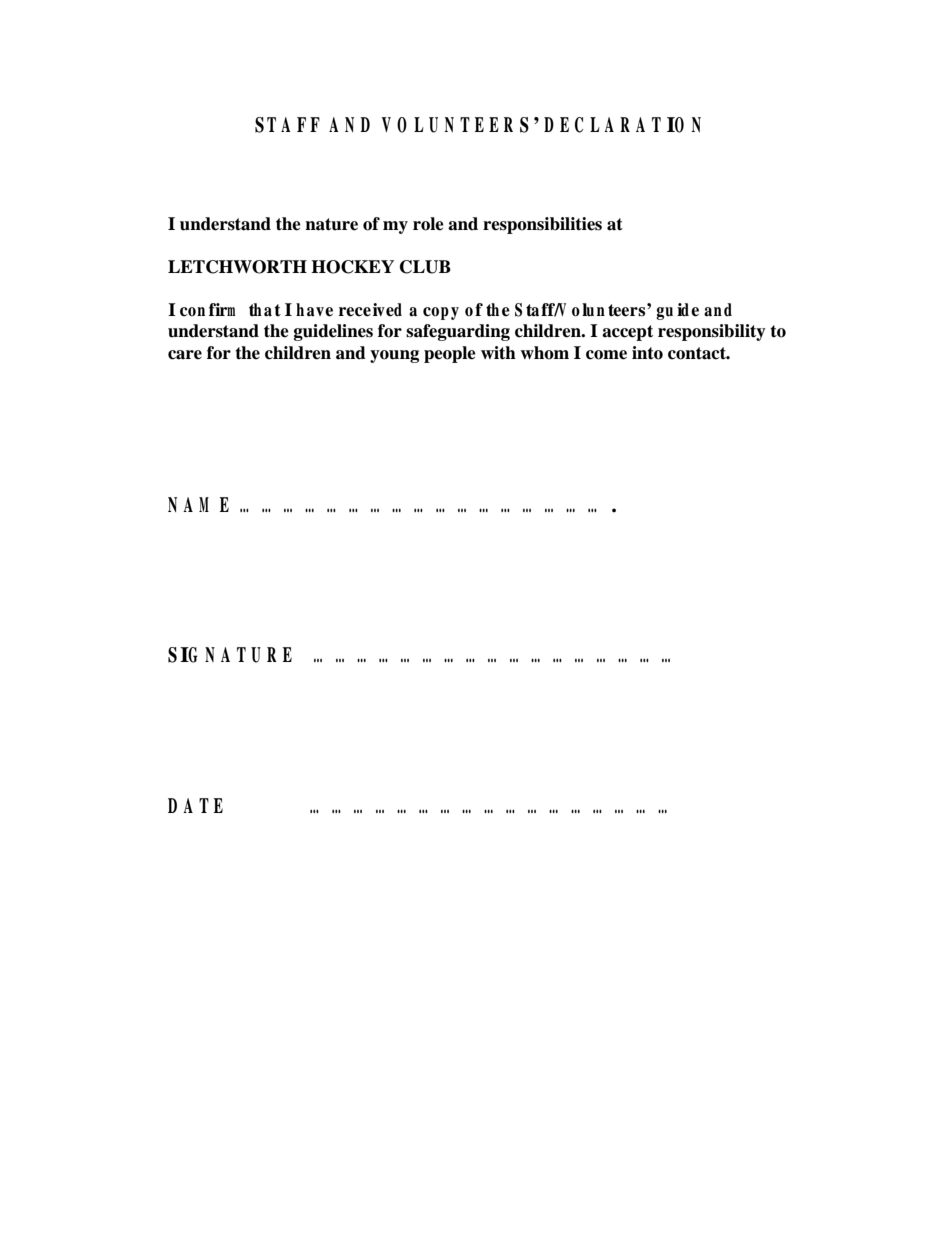 The image size is (952, 1233). Describe the element at coordinates (542, 225) in the screenshot. I see `responsibilities` at that location.
